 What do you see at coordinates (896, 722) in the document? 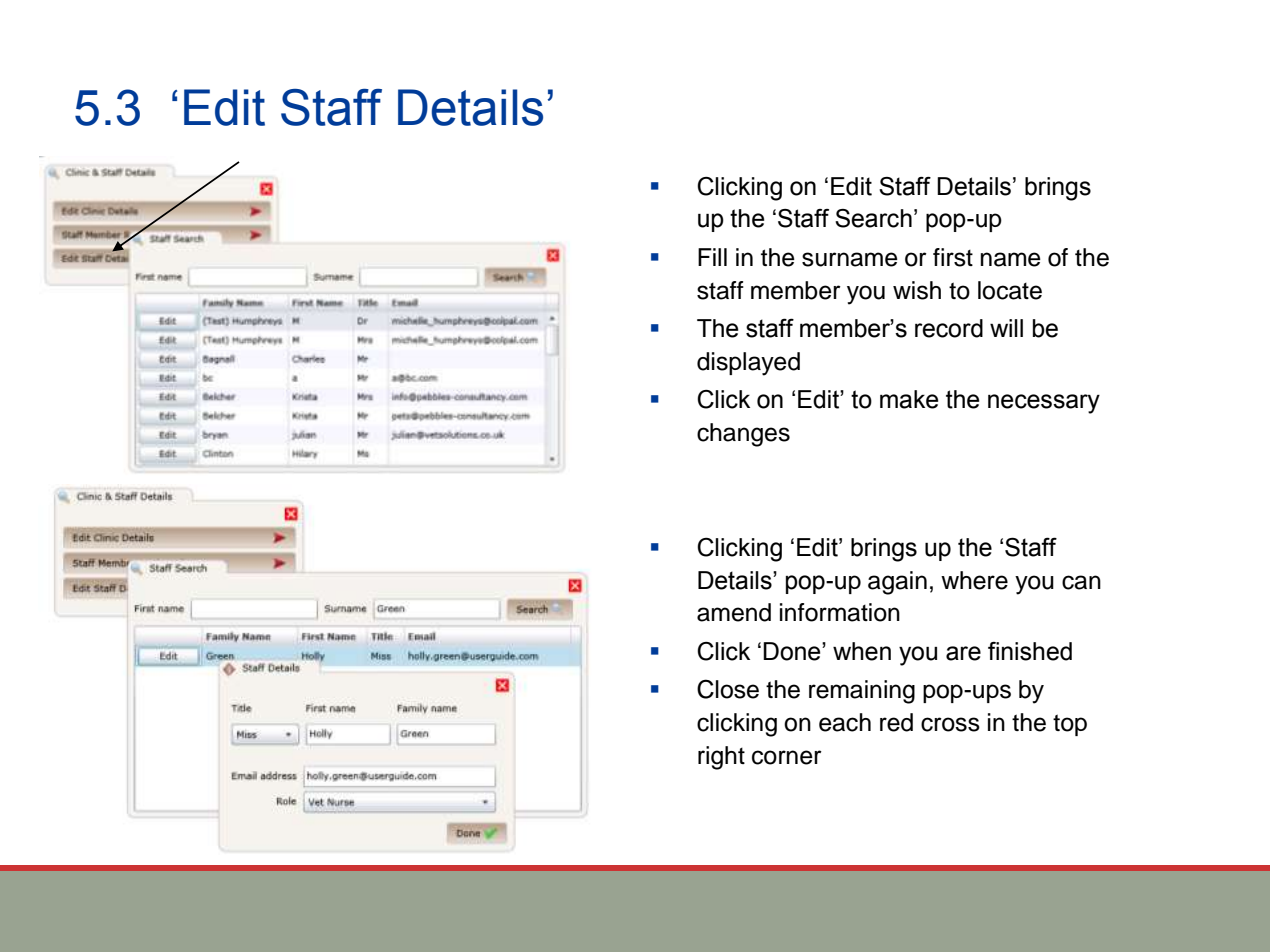
I see `red` at bounding box center [896, 722].
